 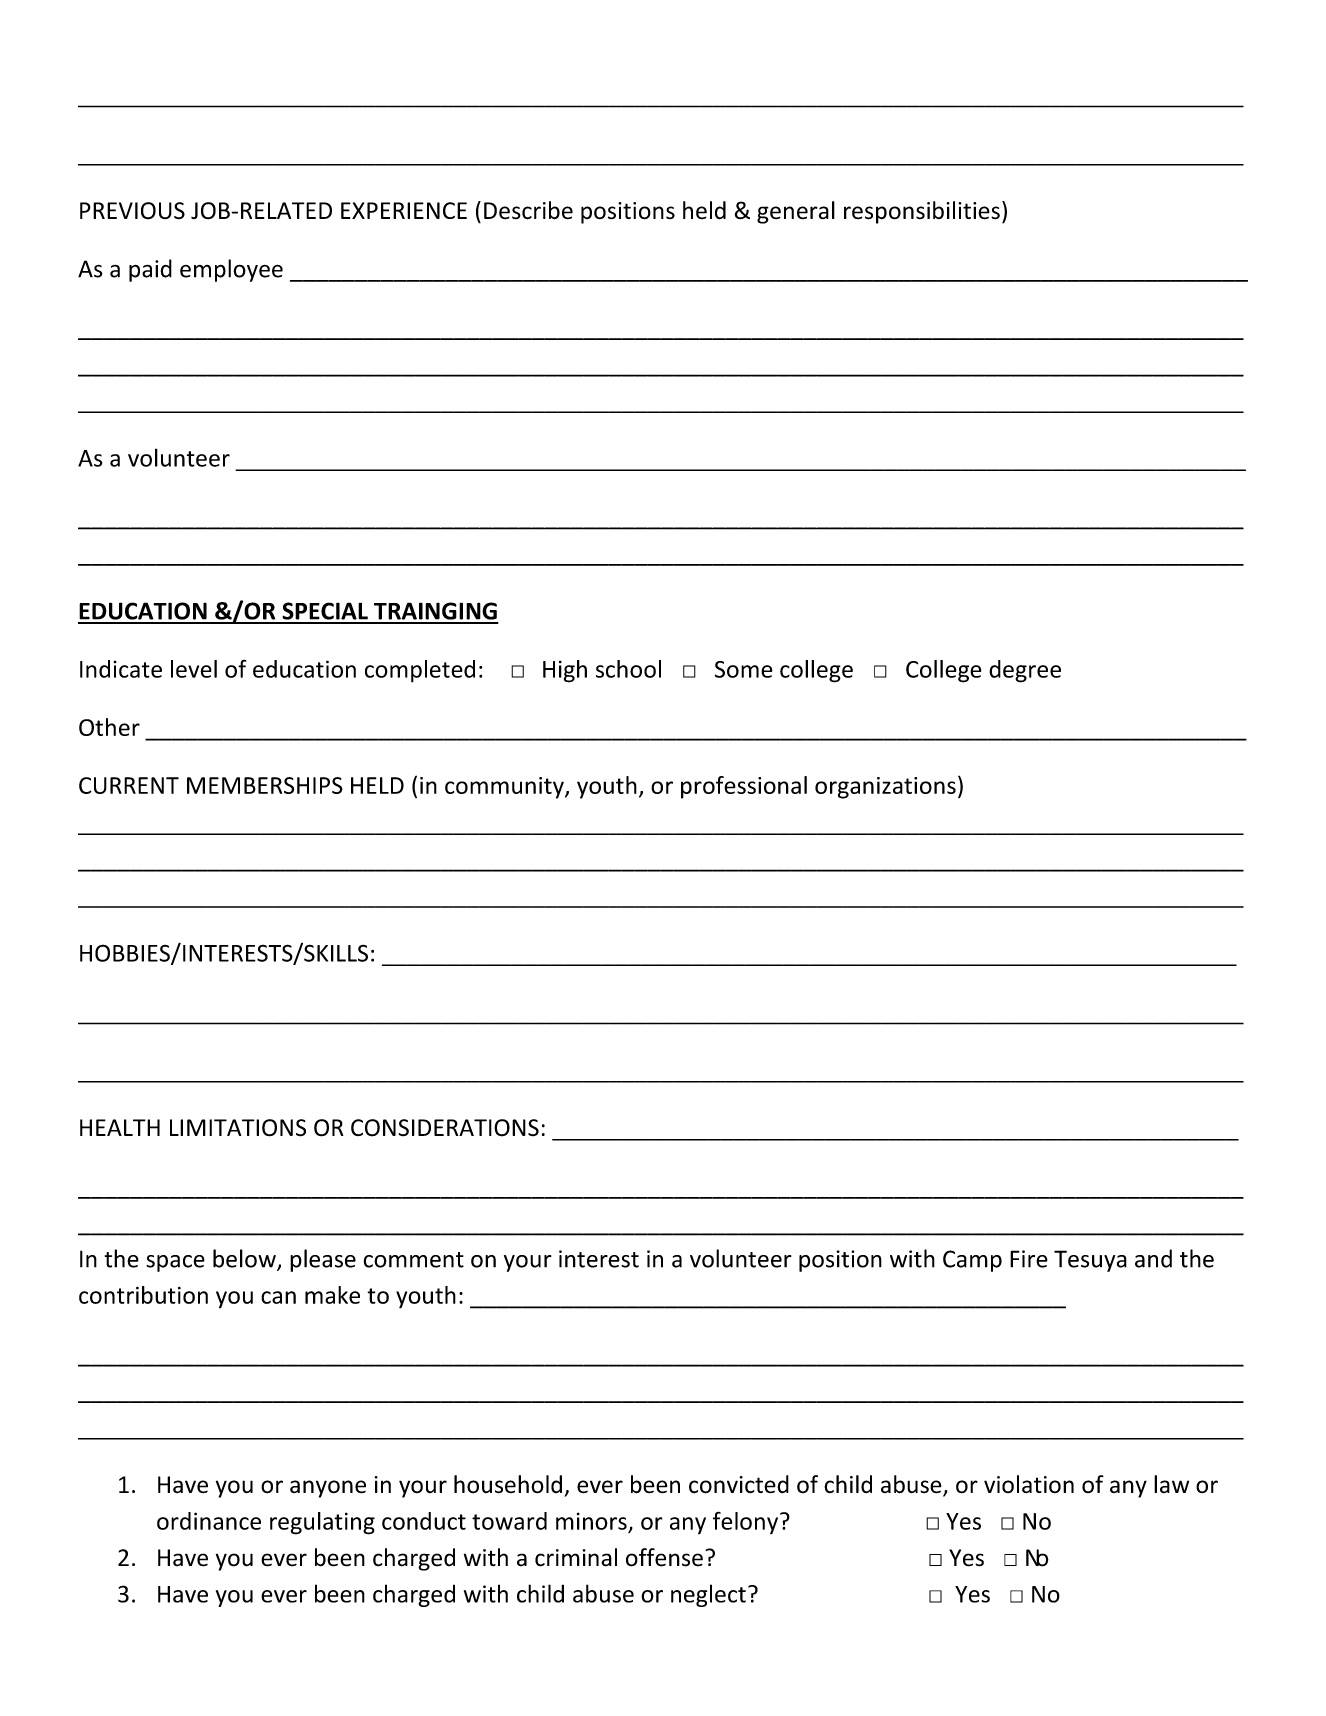 What do you see at coordinates (231, 270) in the page?
I see `employee` at bounding box center [231, 270].
